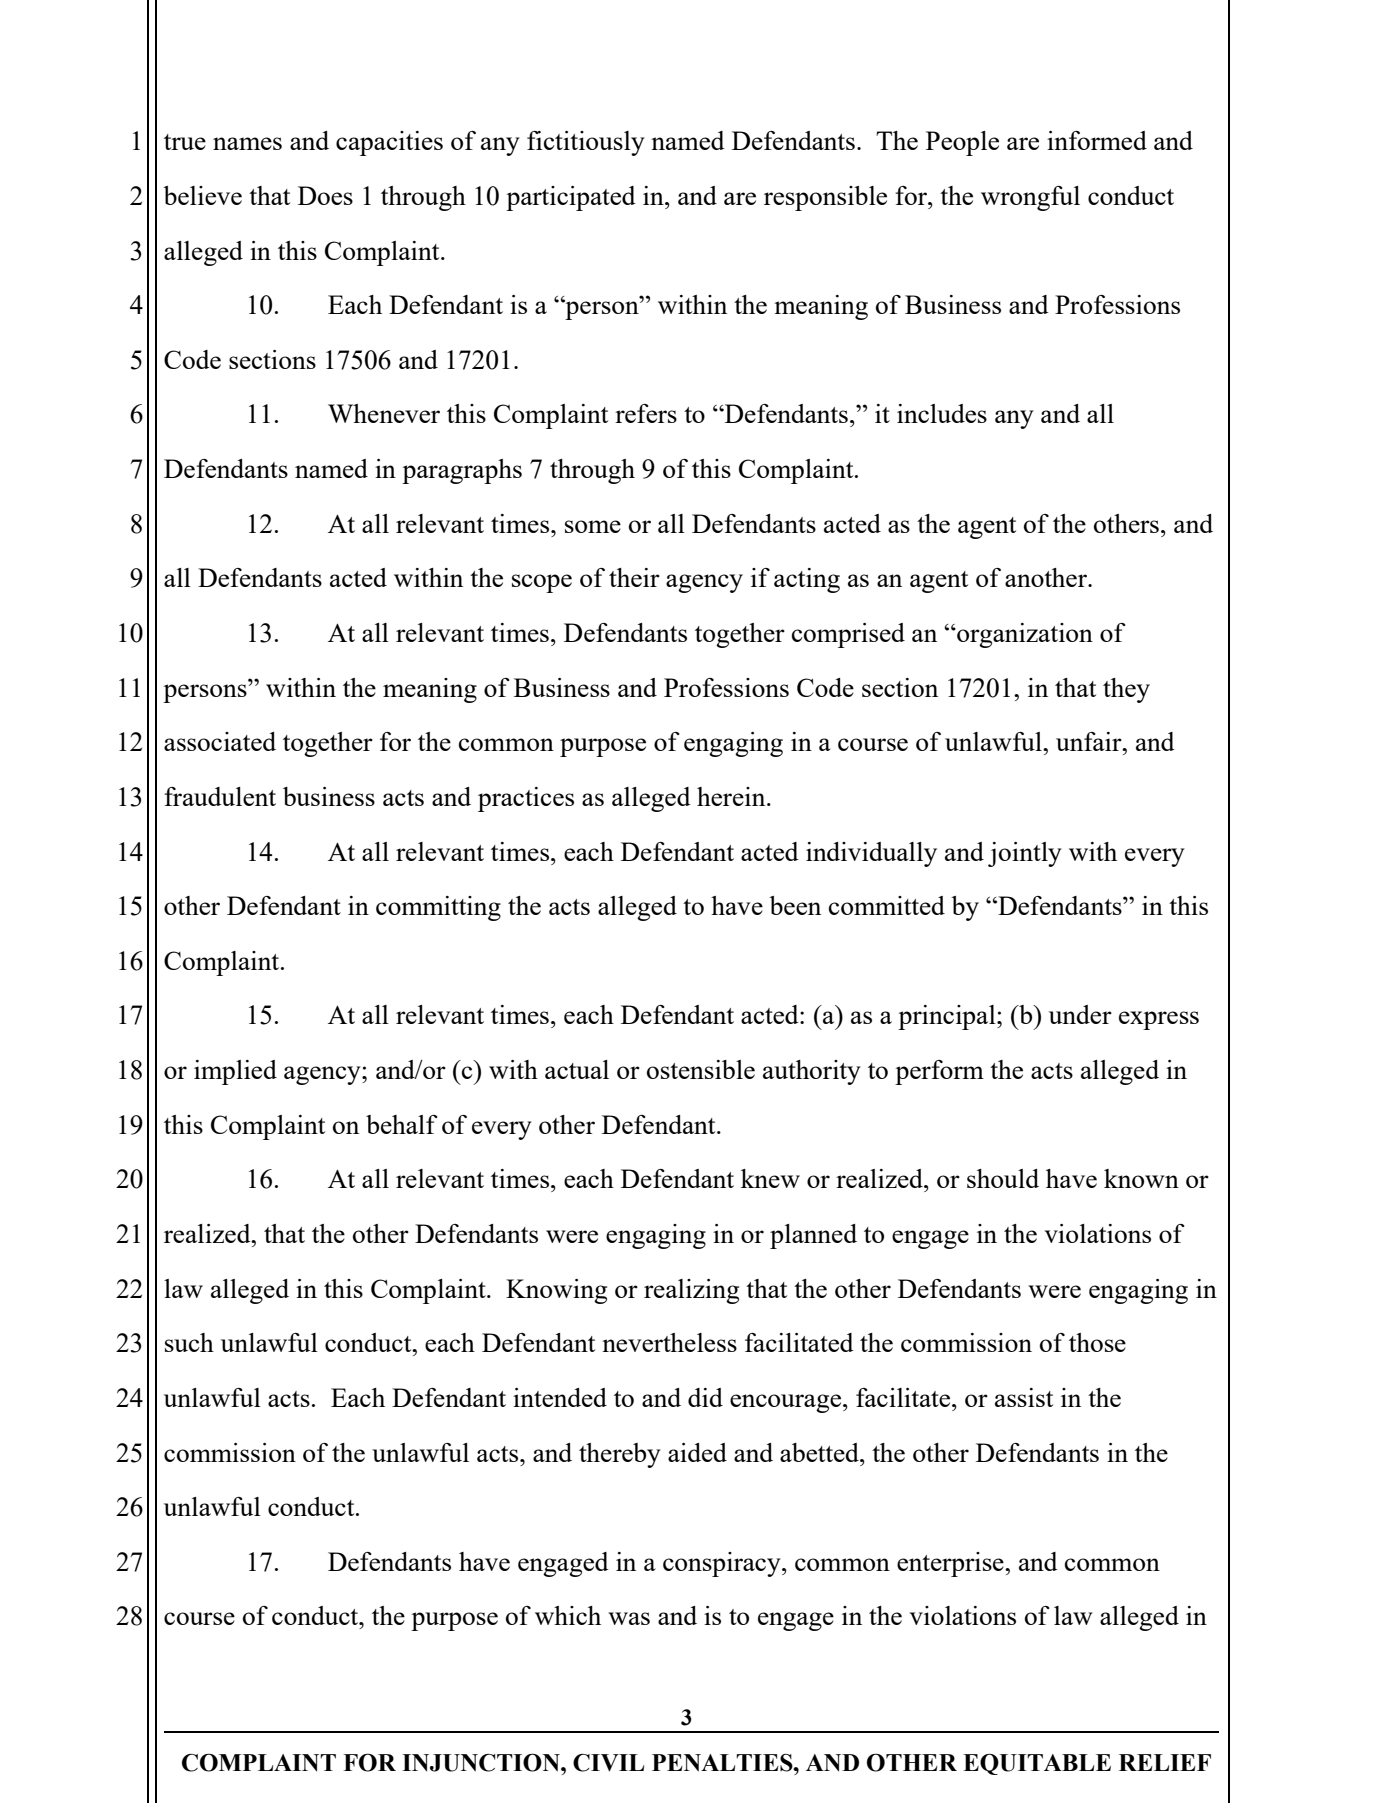  Describe the element at coordinates (384, 413) in the image. I see `Whenever` at that location.
